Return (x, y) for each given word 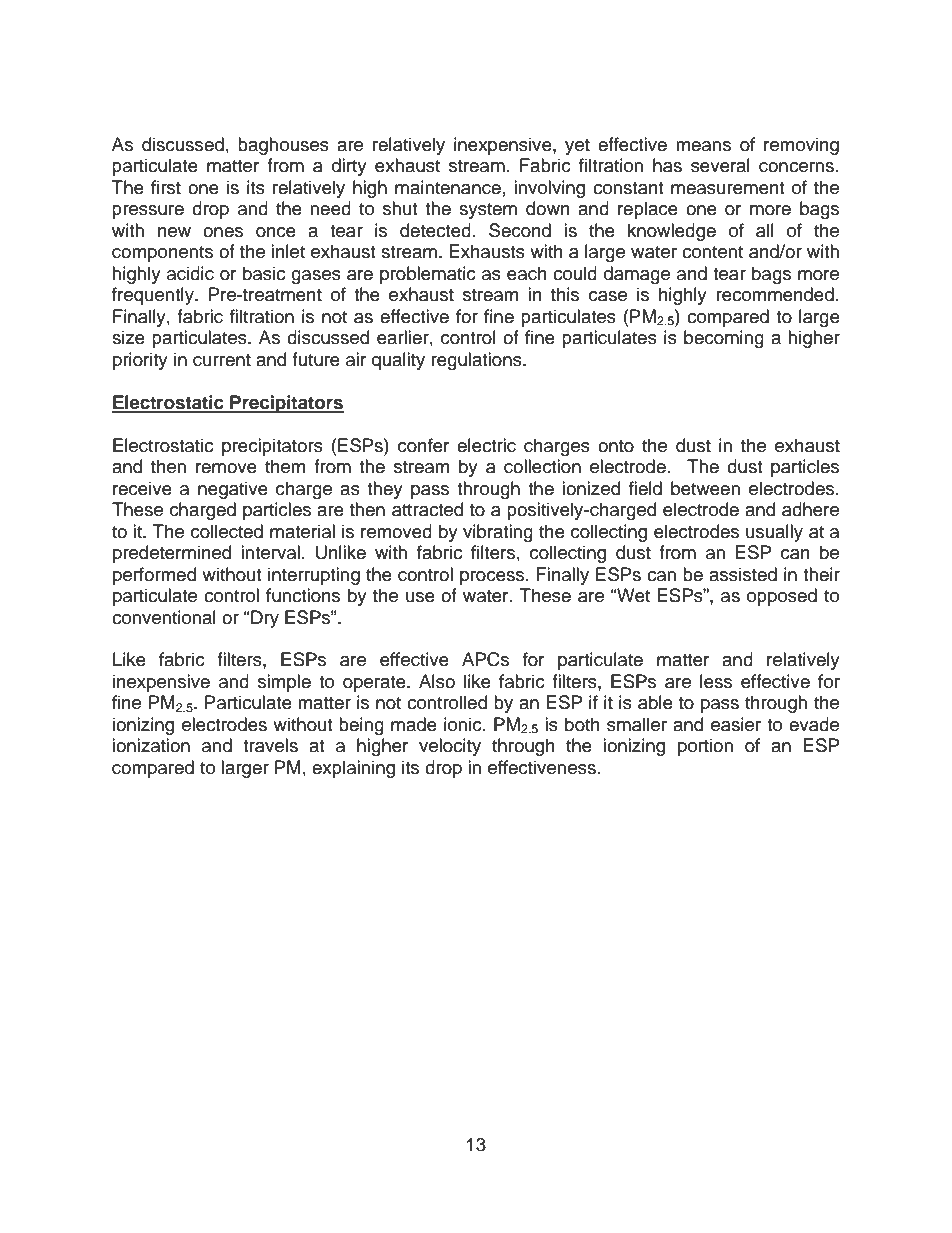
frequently (154, 296)
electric (486, 445)
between (705, 488)
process (493, 578)
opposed (782, 597)
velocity (450, 747)
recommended (775, 294)
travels (270, 745)
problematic (428, 275)
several (720, 165)
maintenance (448, 187)
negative (233, 490)
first (166, 187)
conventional (164, 617)
